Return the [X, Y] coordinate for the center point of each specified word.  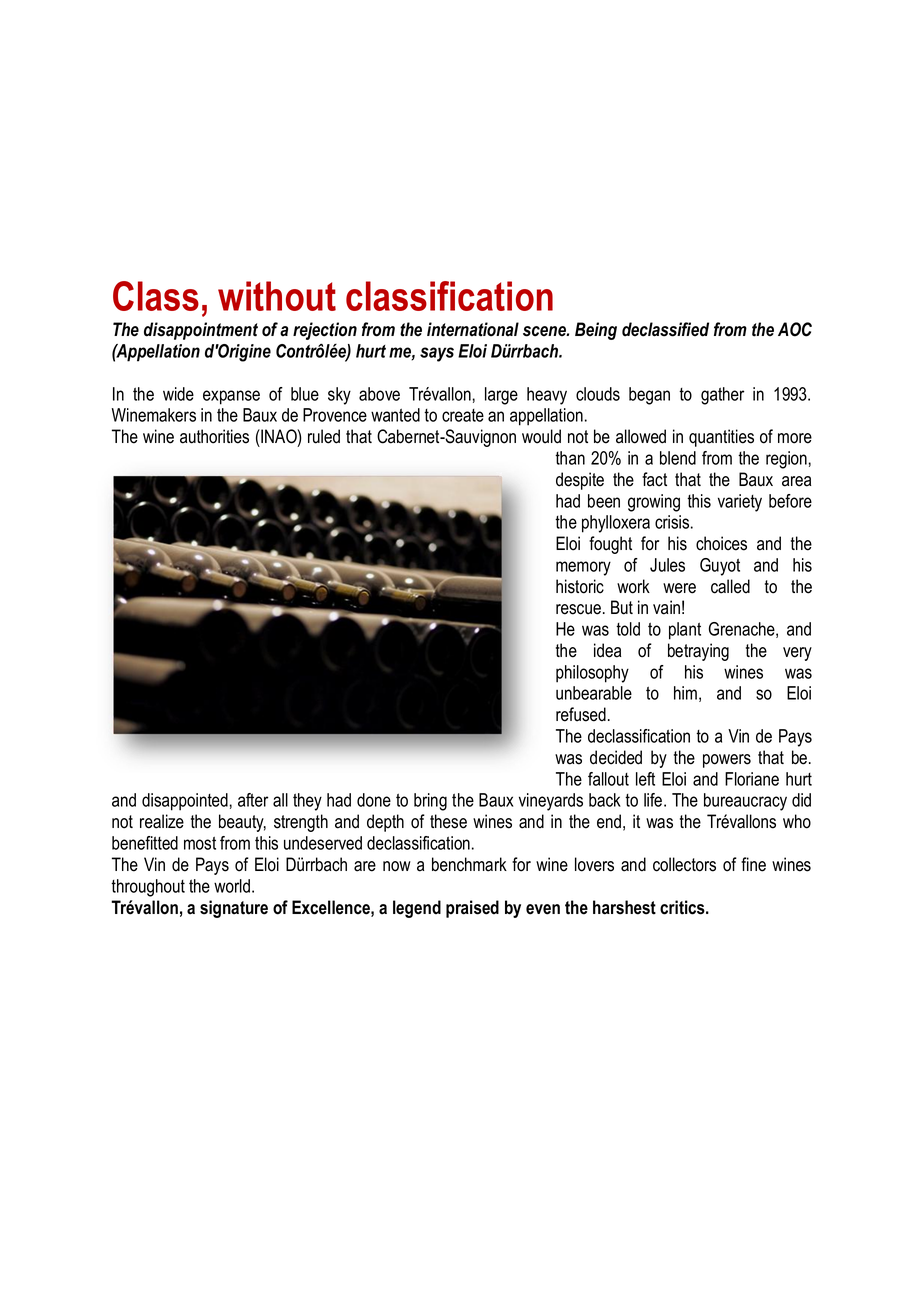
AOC [795, 329]
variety [740, 503]
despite [580, 481]
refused [581, 714]
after [253, 800]
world [232, 886]
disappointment [201, 331]
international [473, 329]
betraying [698, 652]
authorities [214, 436]
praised [472, 909]
